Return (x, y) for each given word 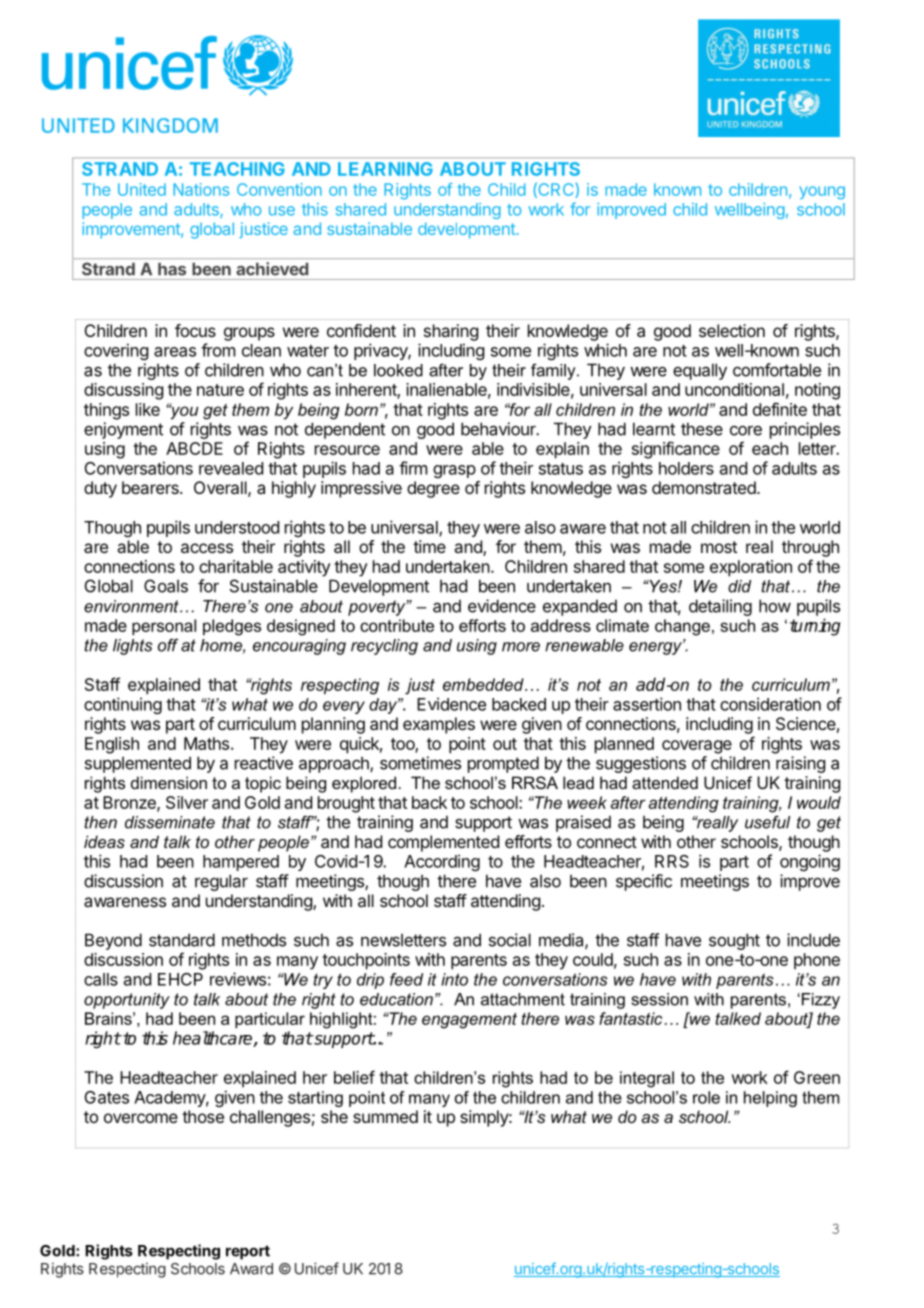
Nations (201, 189)
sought (734, 941)
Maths (208, 743)
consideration (770, 704)
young (822, 192)
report (248, 1252)
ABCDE (194, 448)
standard (182, 940)
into (454, 979)
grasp (454, 471)
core (746, 430)
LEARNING (385, 169)
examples (439, 725)
